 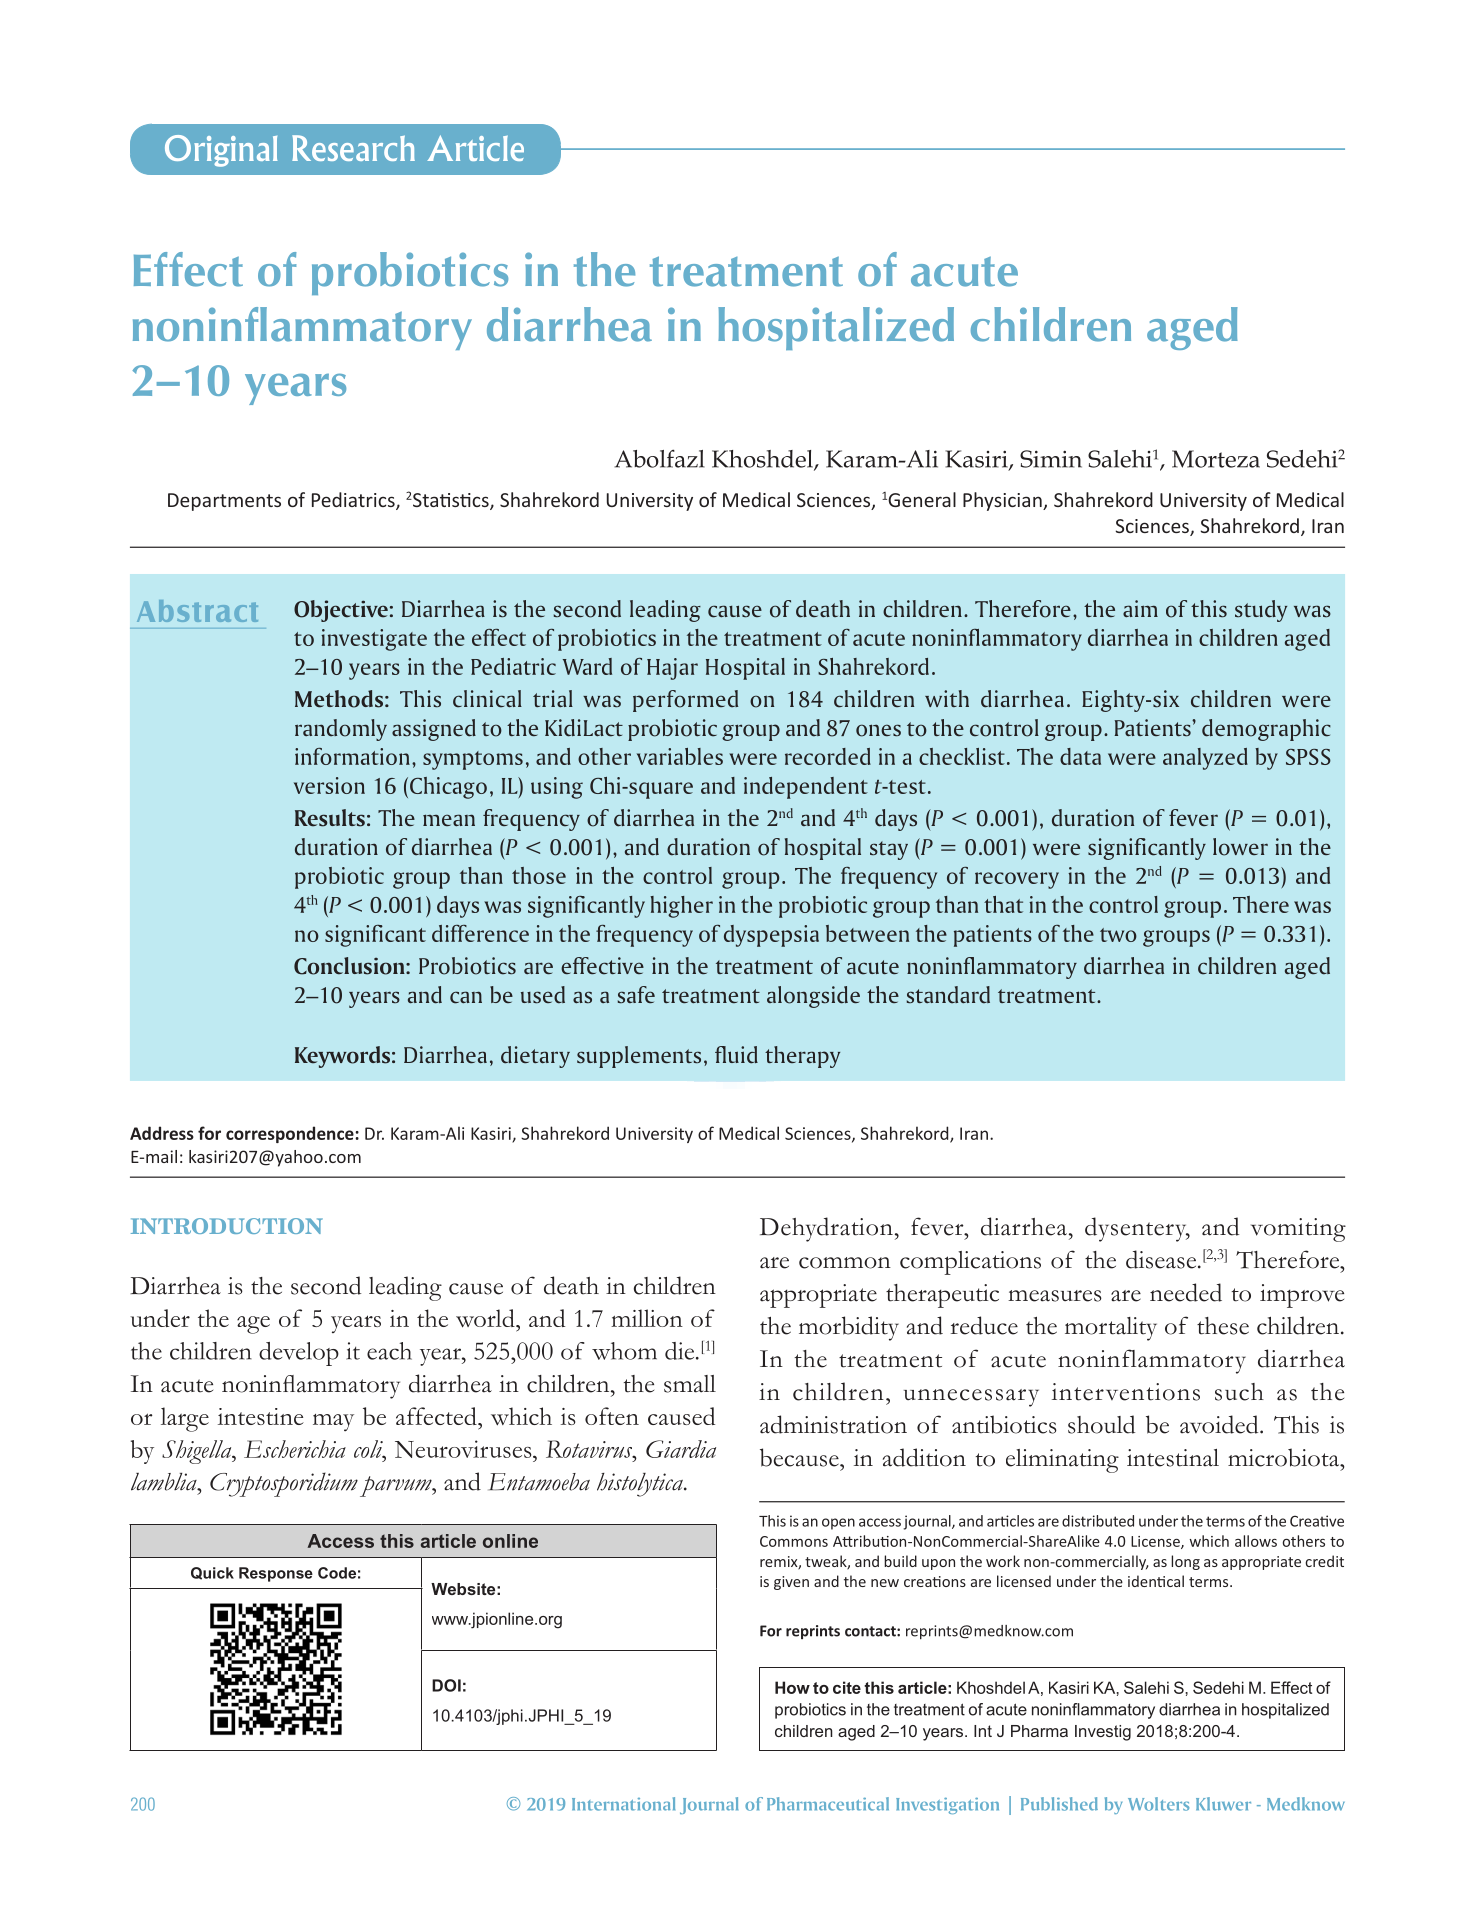 What do you see at coordinates (672, 669) in the document?
I see `Hajar` at bounding box center [672, 669].
